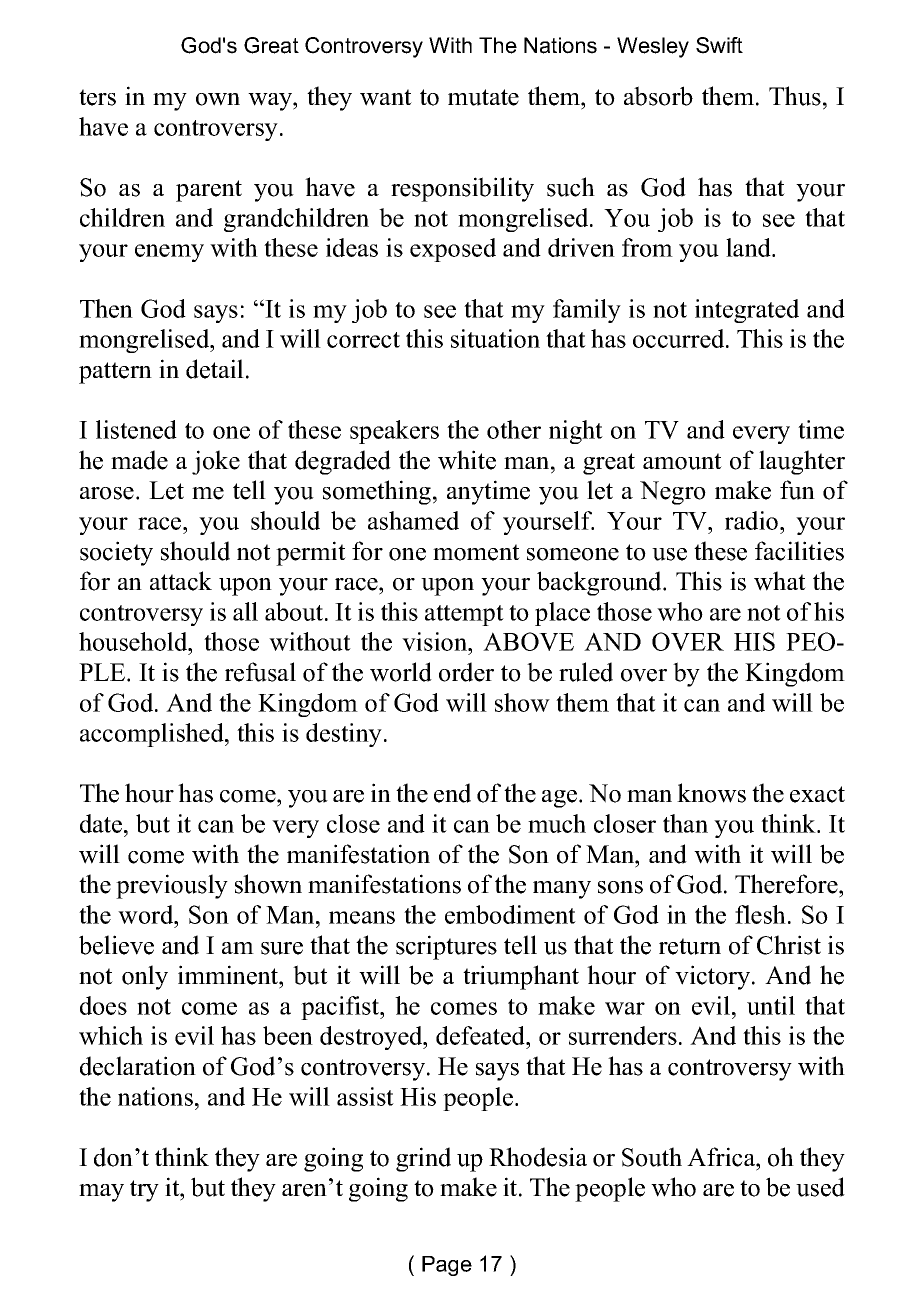  Describe the element at coordinates (97, 97) in the page. I see `ters` at that location.
